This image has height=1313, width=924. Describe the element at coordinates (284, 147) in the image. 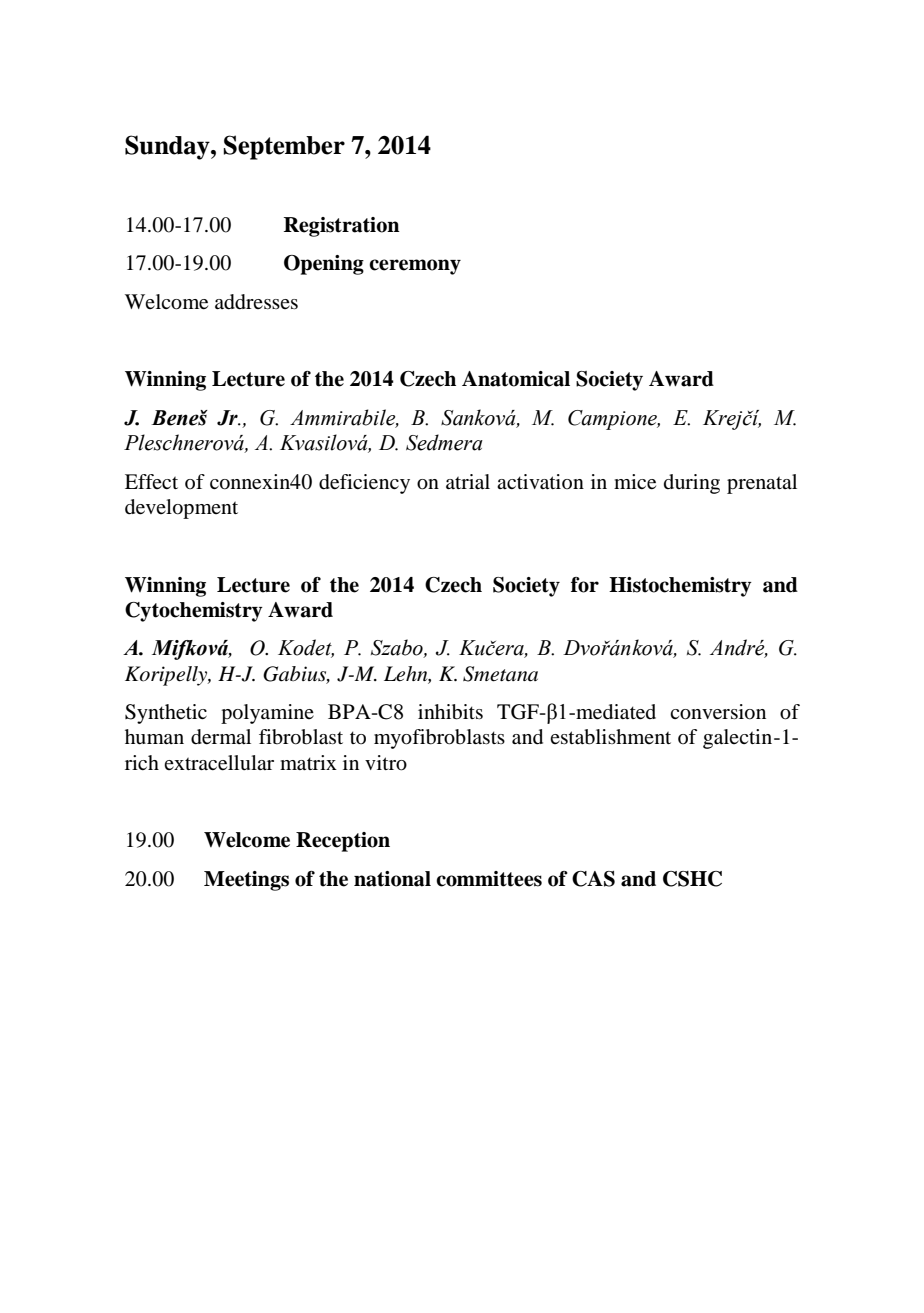

I see `September` at that location.
